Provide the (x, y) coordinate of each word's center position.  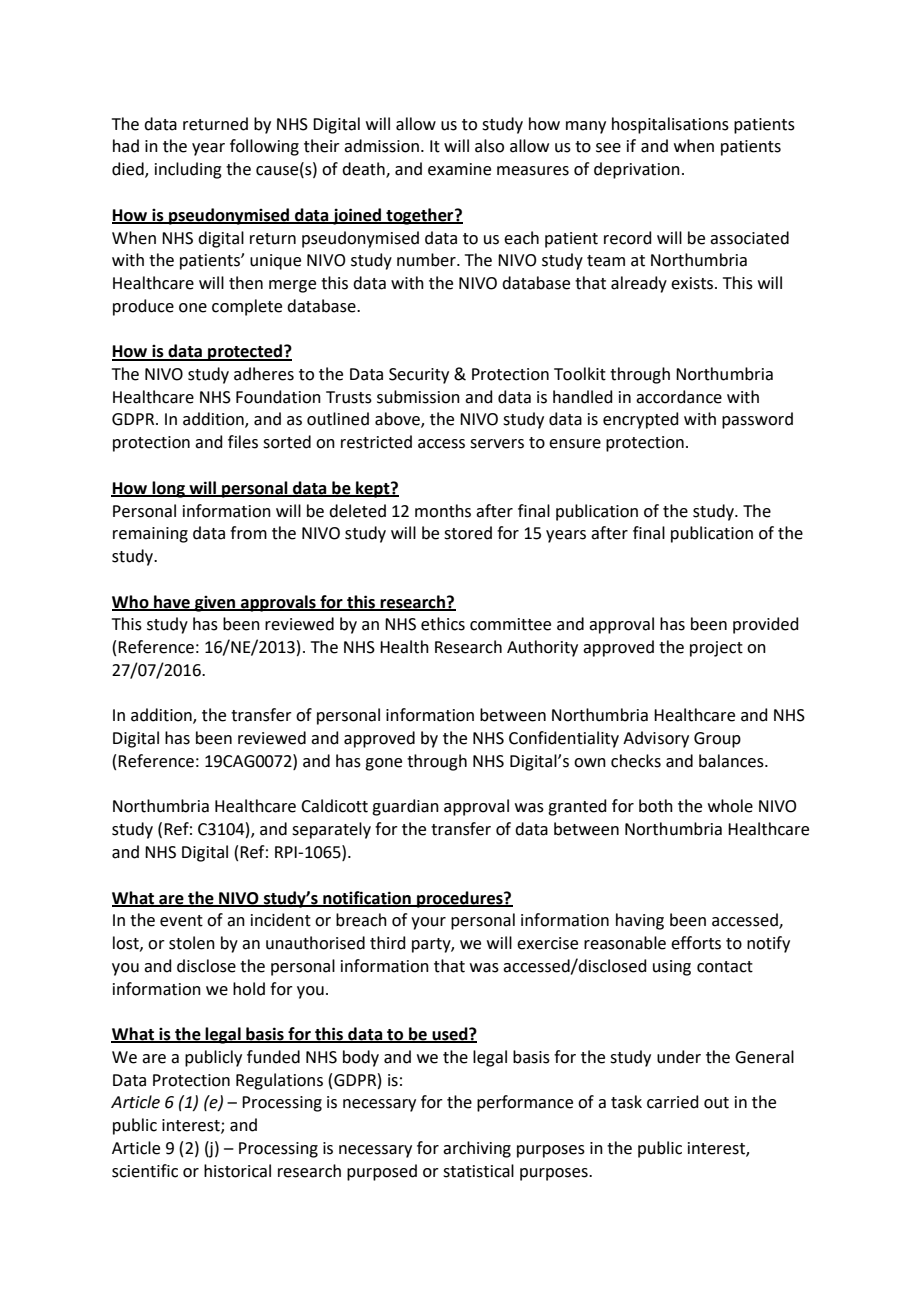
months (443, 511)
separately (331, 830)
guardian (405, 807)
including (188, 170)
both (656, 806)
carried (673, 1102)
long (169, 489)
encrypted (641, 420)
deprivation (637, 170)
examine (459, 169)
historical (237, 1171)
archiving (477, 1149)
